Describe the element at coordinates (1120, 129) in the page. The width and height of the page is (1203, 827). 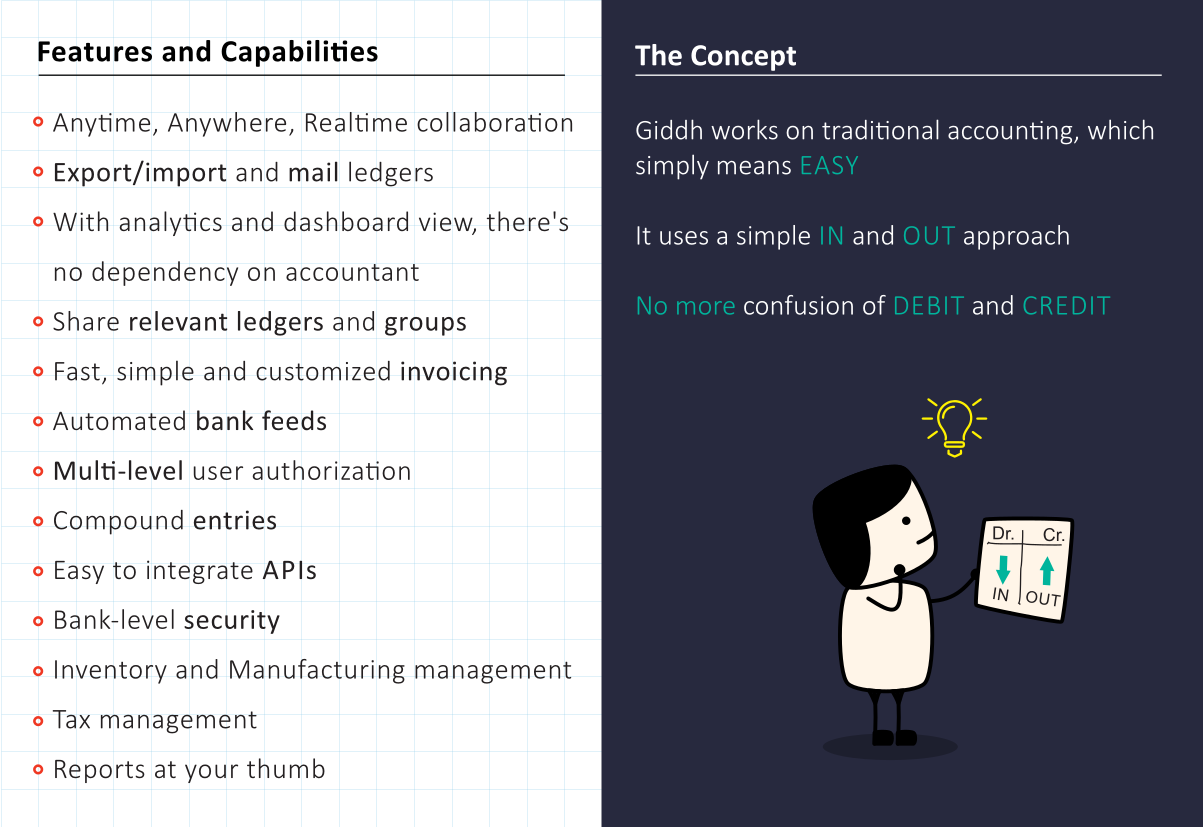
I see `which` at that location.
